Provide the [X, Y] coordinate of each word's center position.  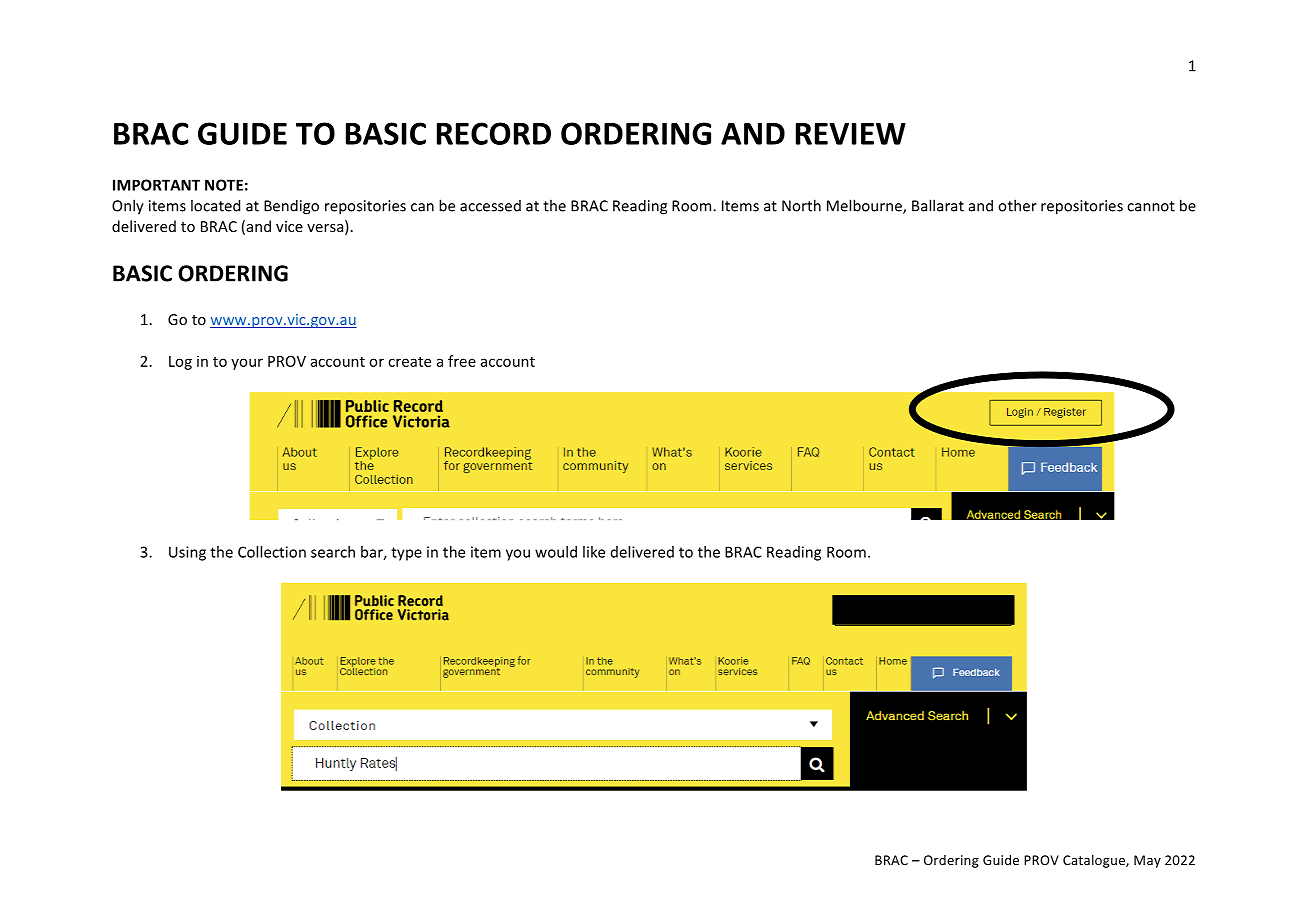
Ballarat [938, 205]
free [462, 361]
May [1147, 861]
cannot [1151, 206]
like [594, 552]
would [556, 552]
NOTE [224, 185]
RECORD [494, 133]
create [409, 362]
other [1017, 205]
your [247, 364]
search [333, 552]
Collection [272, 552]
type [406, 554]
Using [187, 553]
